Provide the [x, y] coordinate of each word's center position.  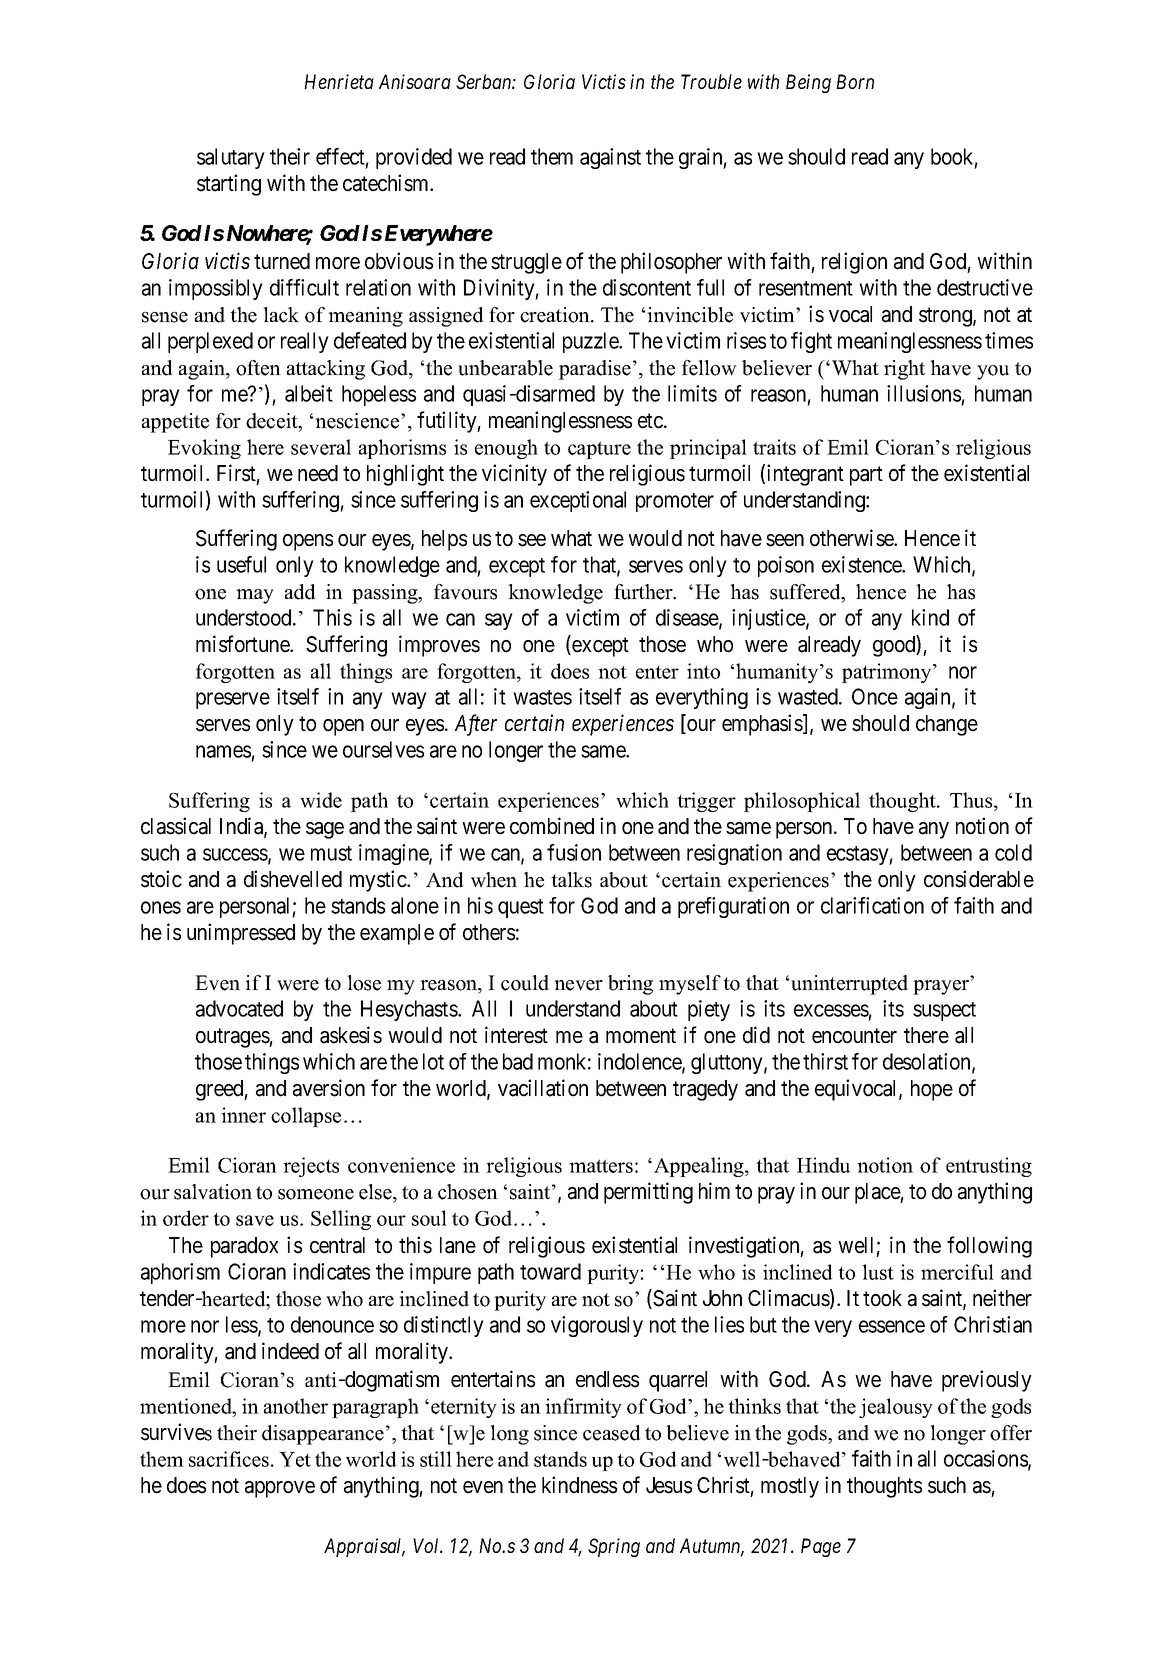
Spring [614, 1547]
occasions [986, 1459]
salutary [231, 158]
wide [321, 800]
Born [855, 81]
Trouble [711, 81]
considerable [979, 879]
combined [552, 826]
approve [280, 1489]
